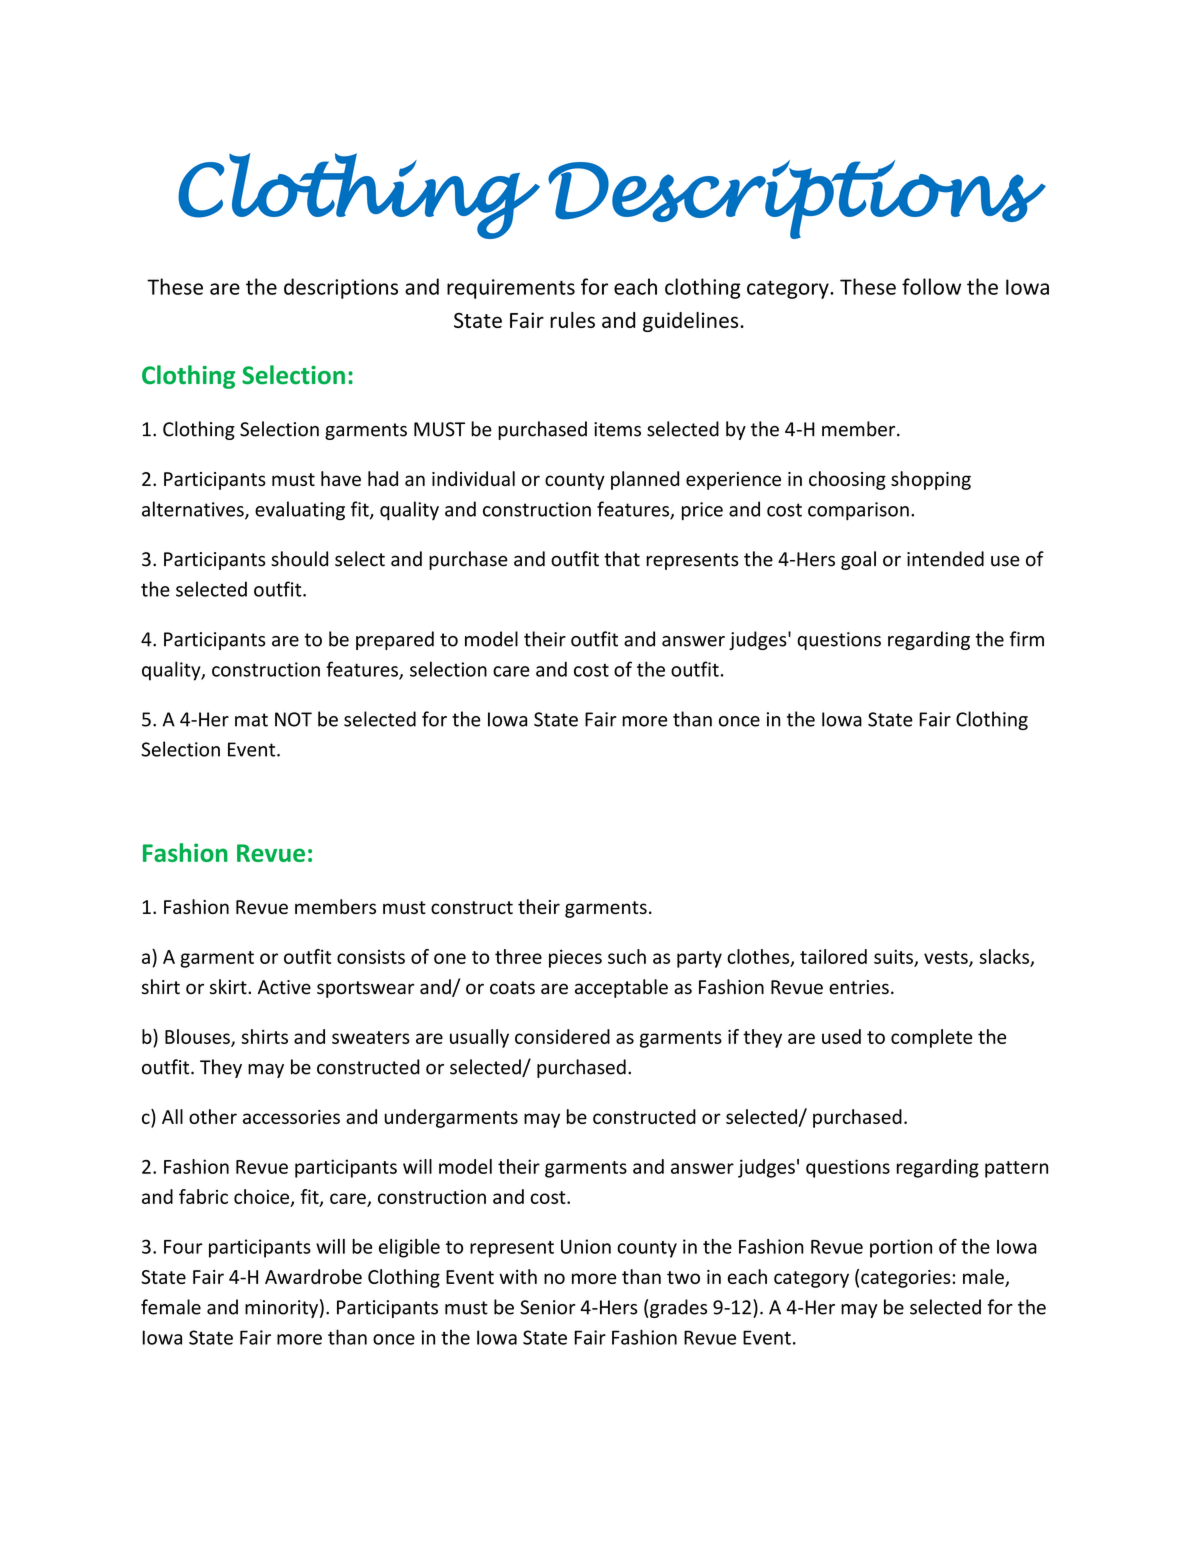 This document has height=1550, width=1198. I want to click on suits, so click(894, 957).
